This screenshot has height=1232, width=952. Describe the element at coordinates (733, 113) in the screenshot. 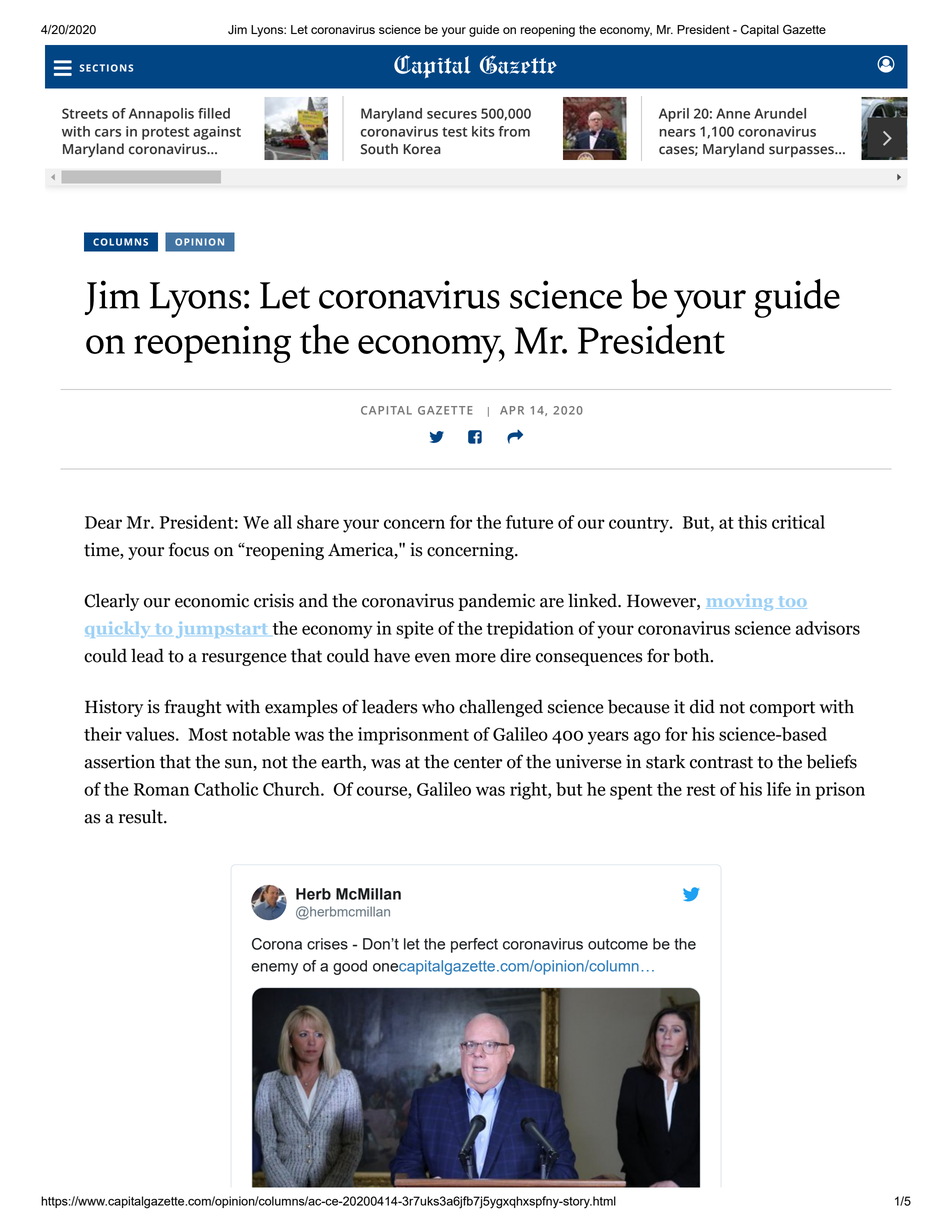

I see `Anne` at that location.
